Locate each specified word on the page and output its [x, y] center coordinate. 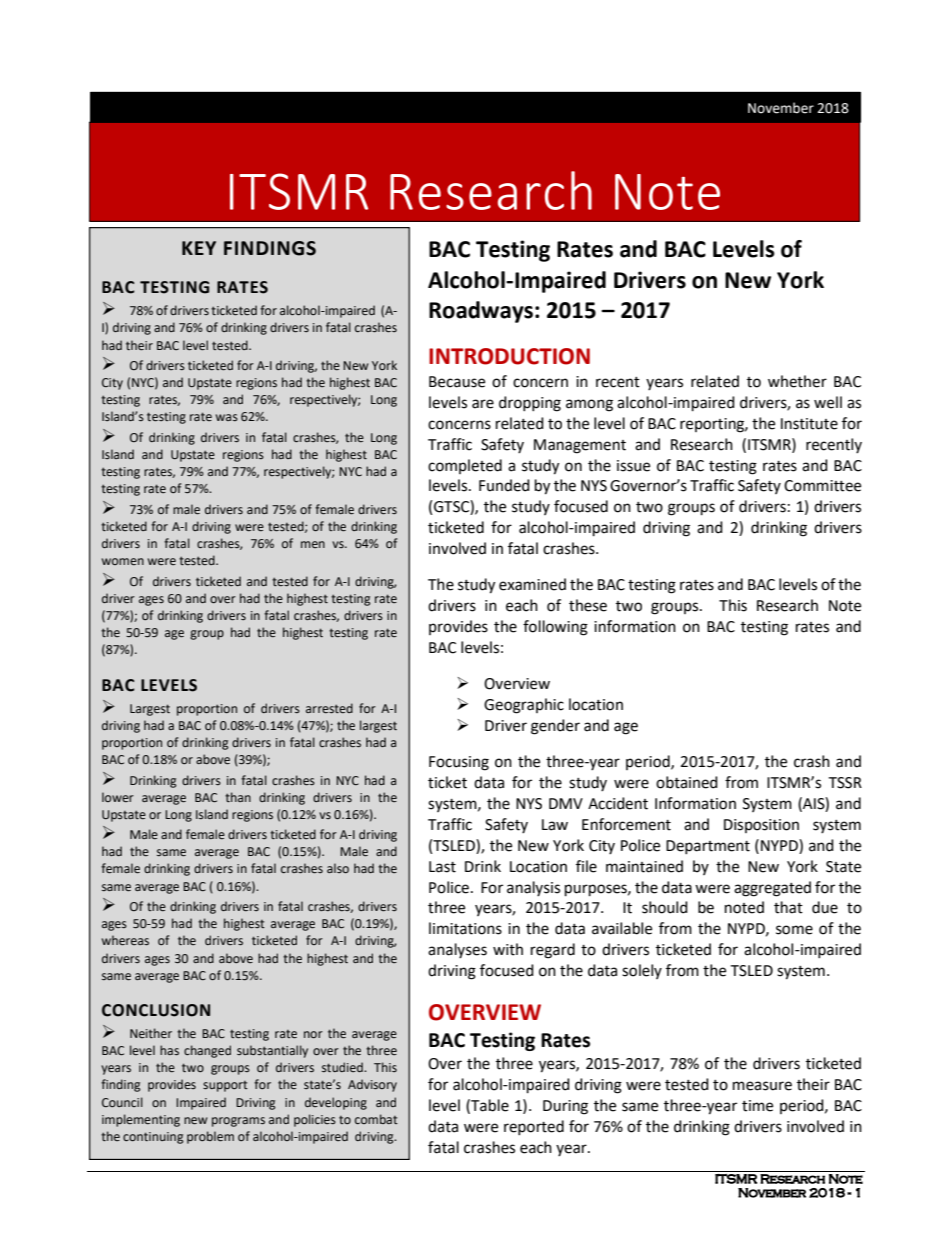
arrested [329, 708]
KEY [199, 248]
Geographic [524, 706]
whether [797, 381]
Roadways [481, 312]
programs [238, 1122]
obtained [687, 782]
